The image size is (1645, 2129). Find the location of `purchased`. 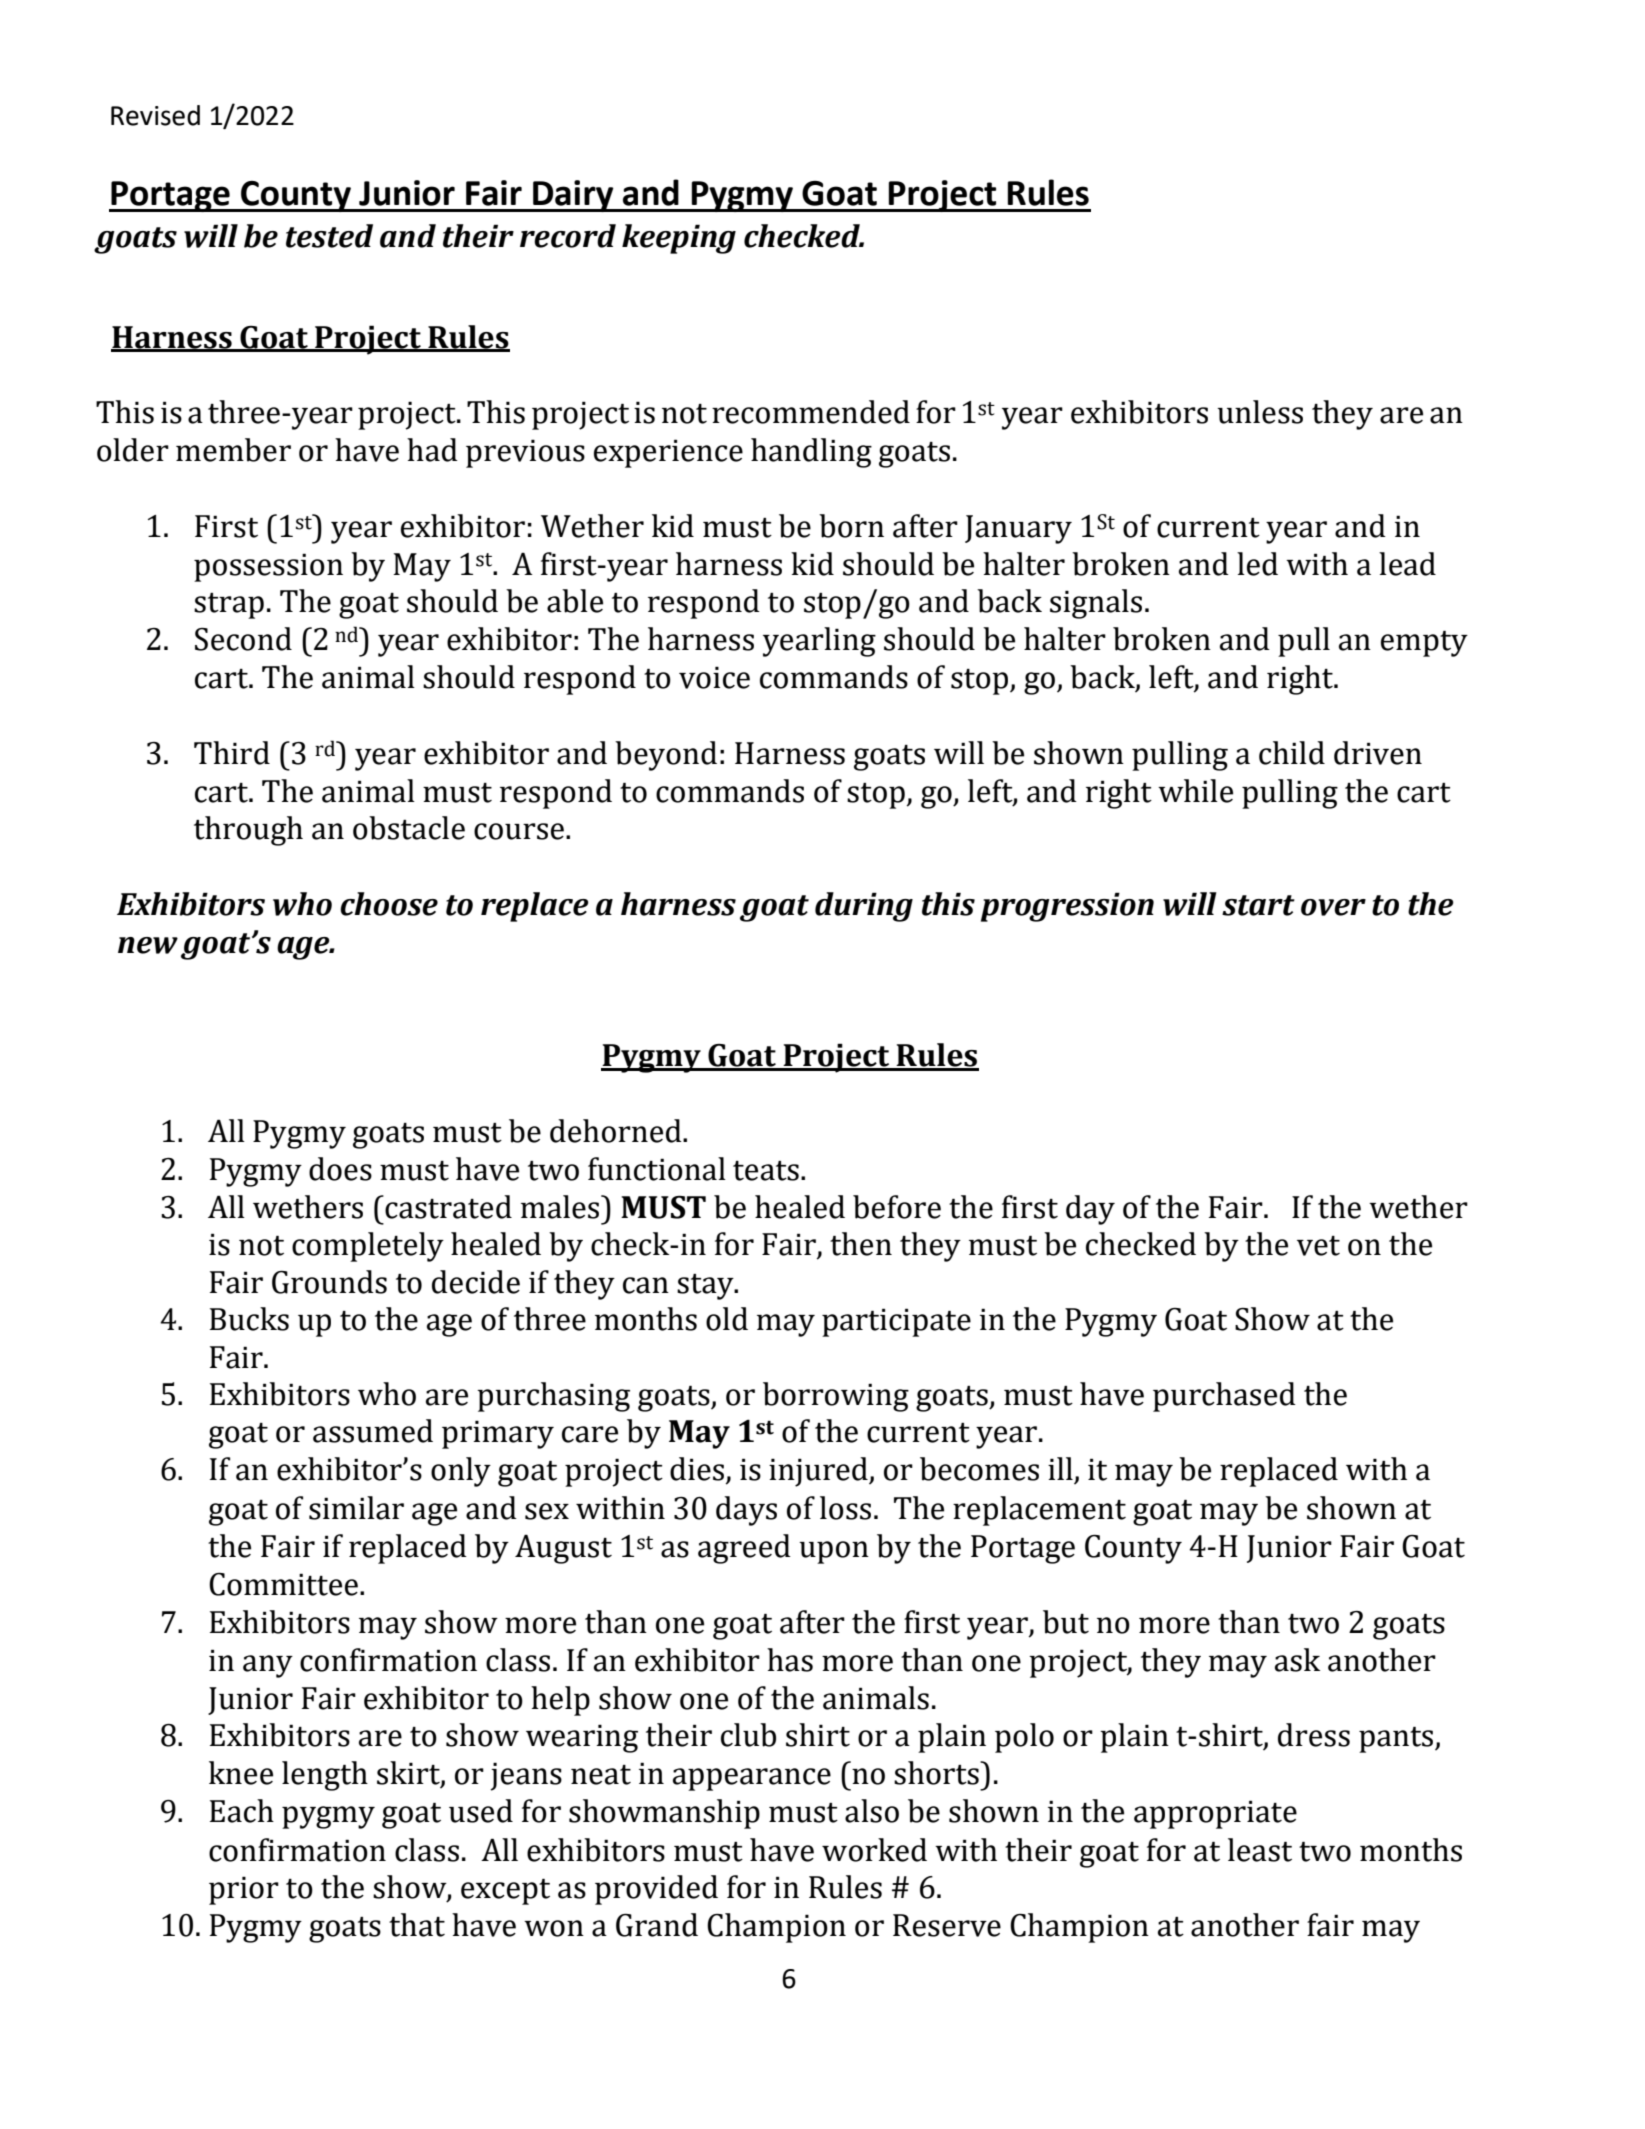

purchased is located at coordinates (1224, 1397).
